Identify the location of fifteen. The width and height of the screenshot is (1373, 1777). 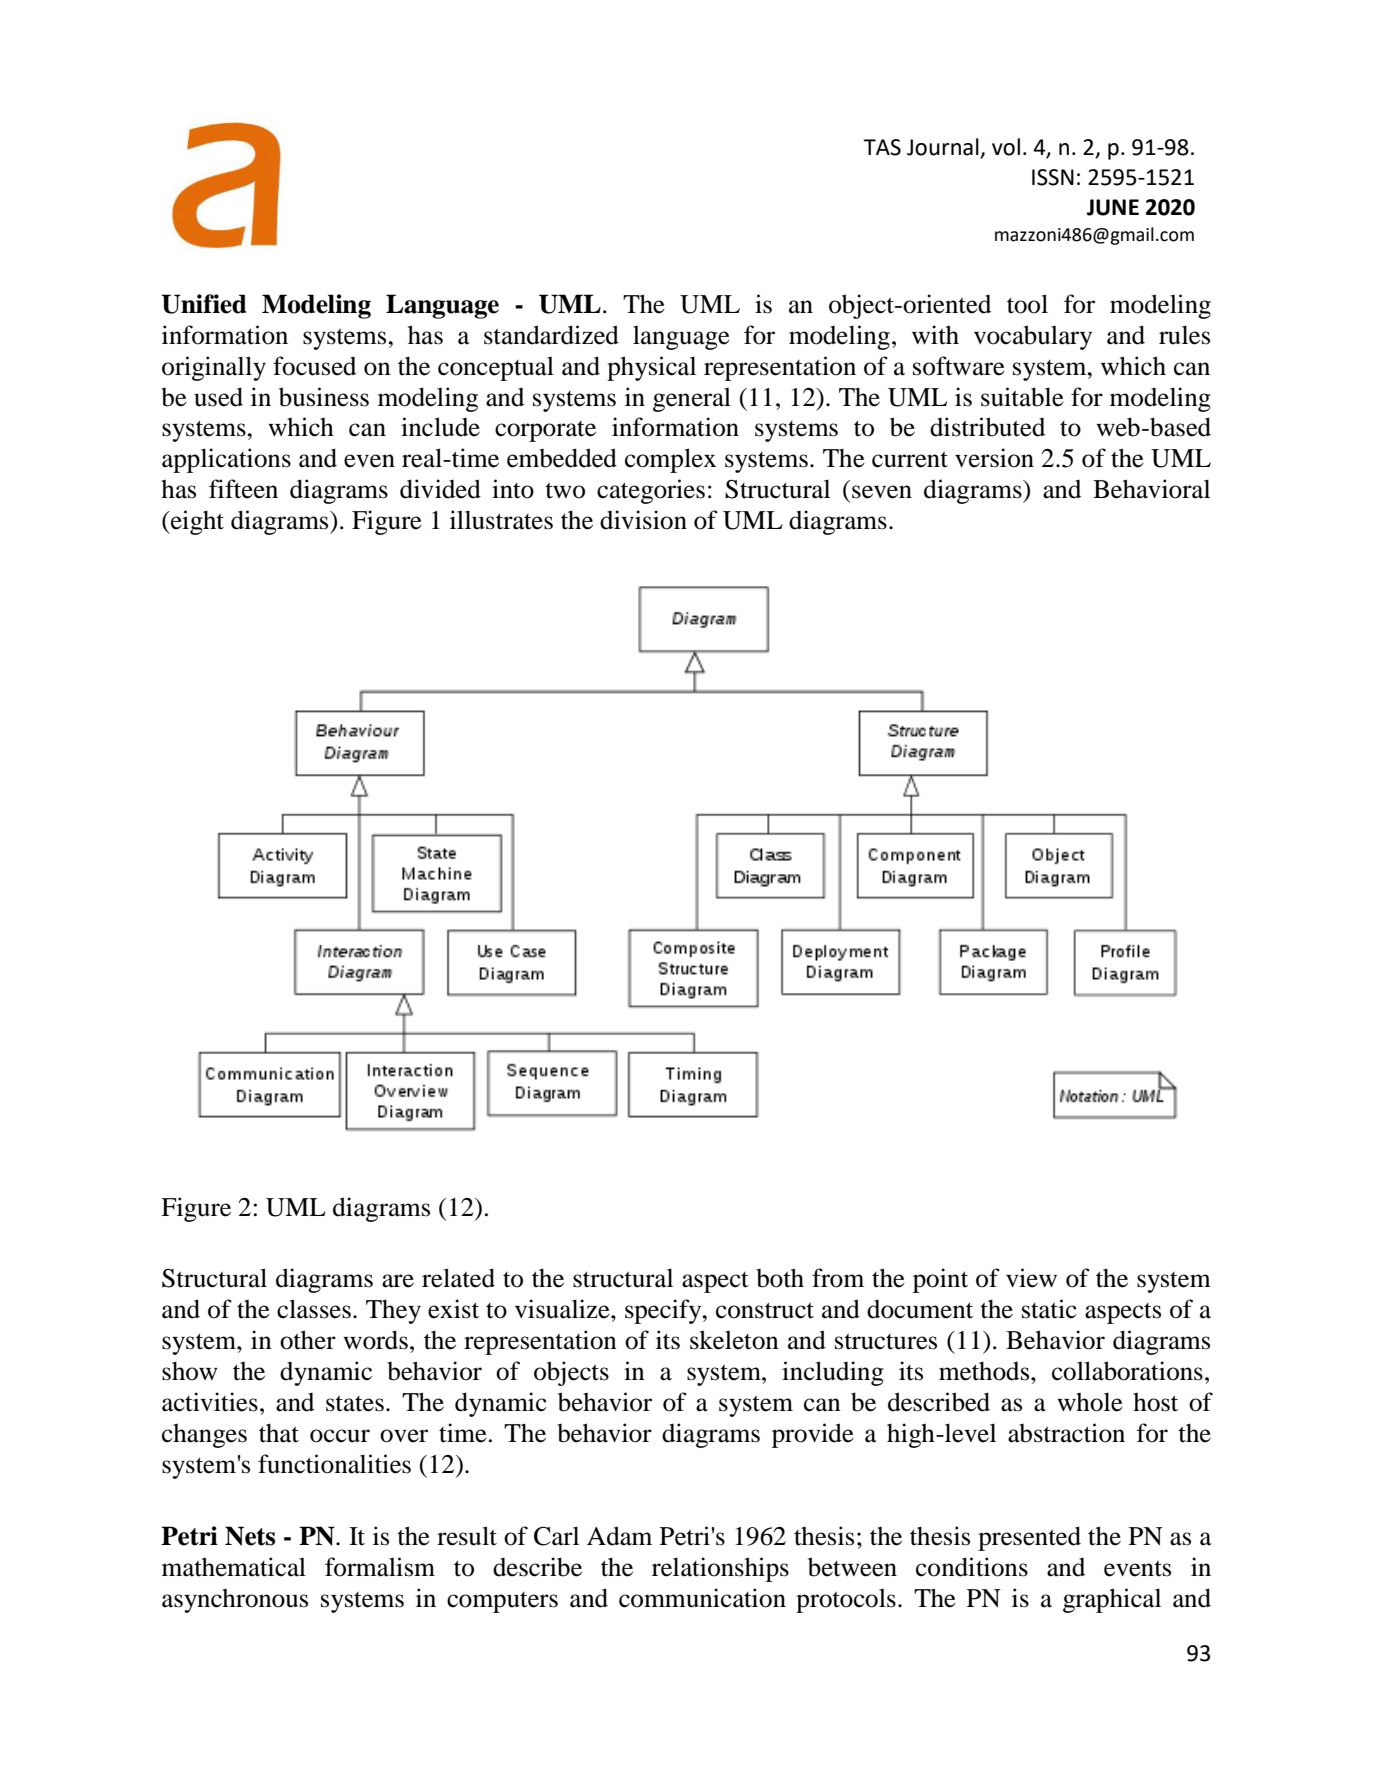
(243, 489).
